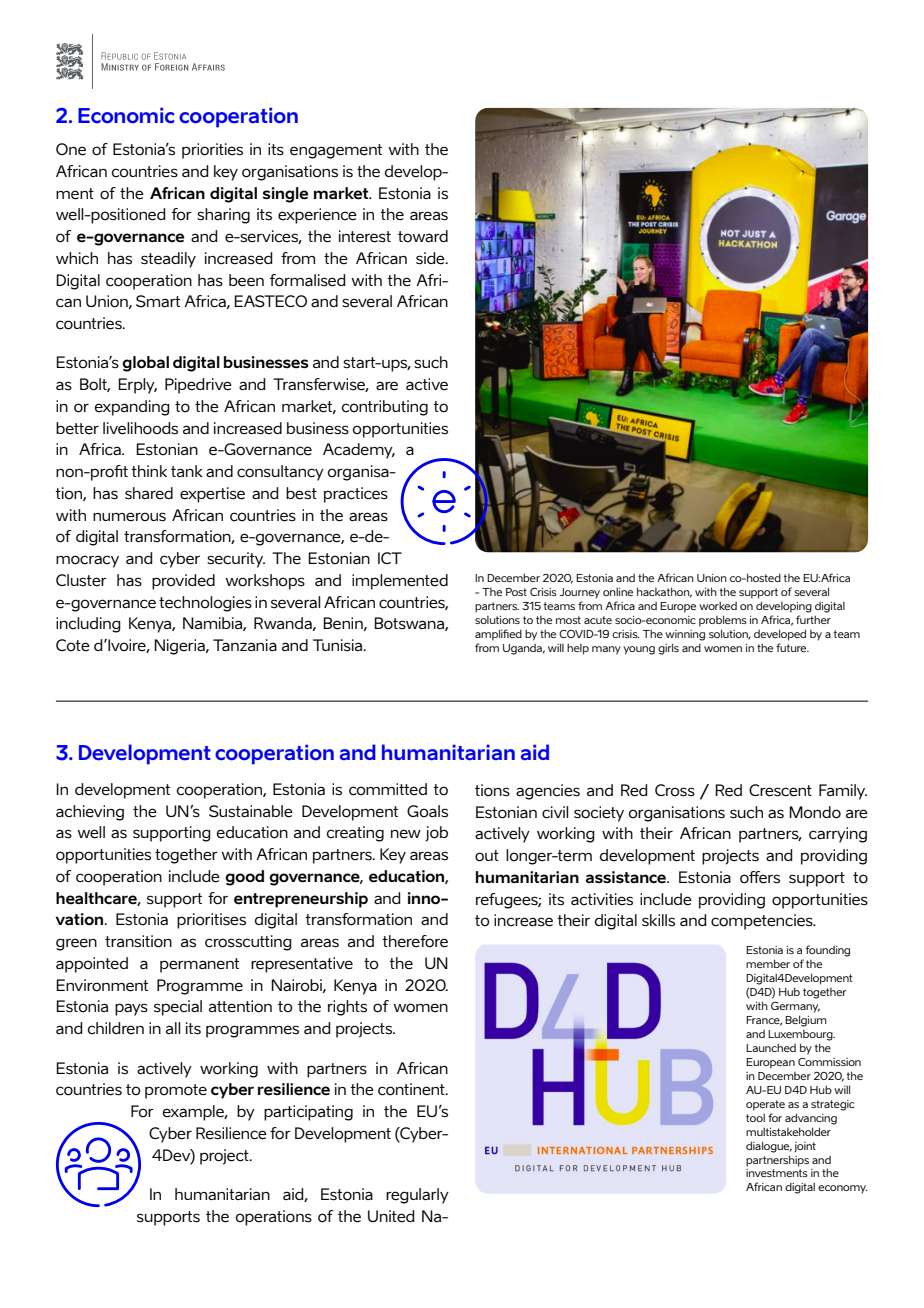  Describe the element at coordinates (180, 647) in the document. I see `Nigeria` at that location.
